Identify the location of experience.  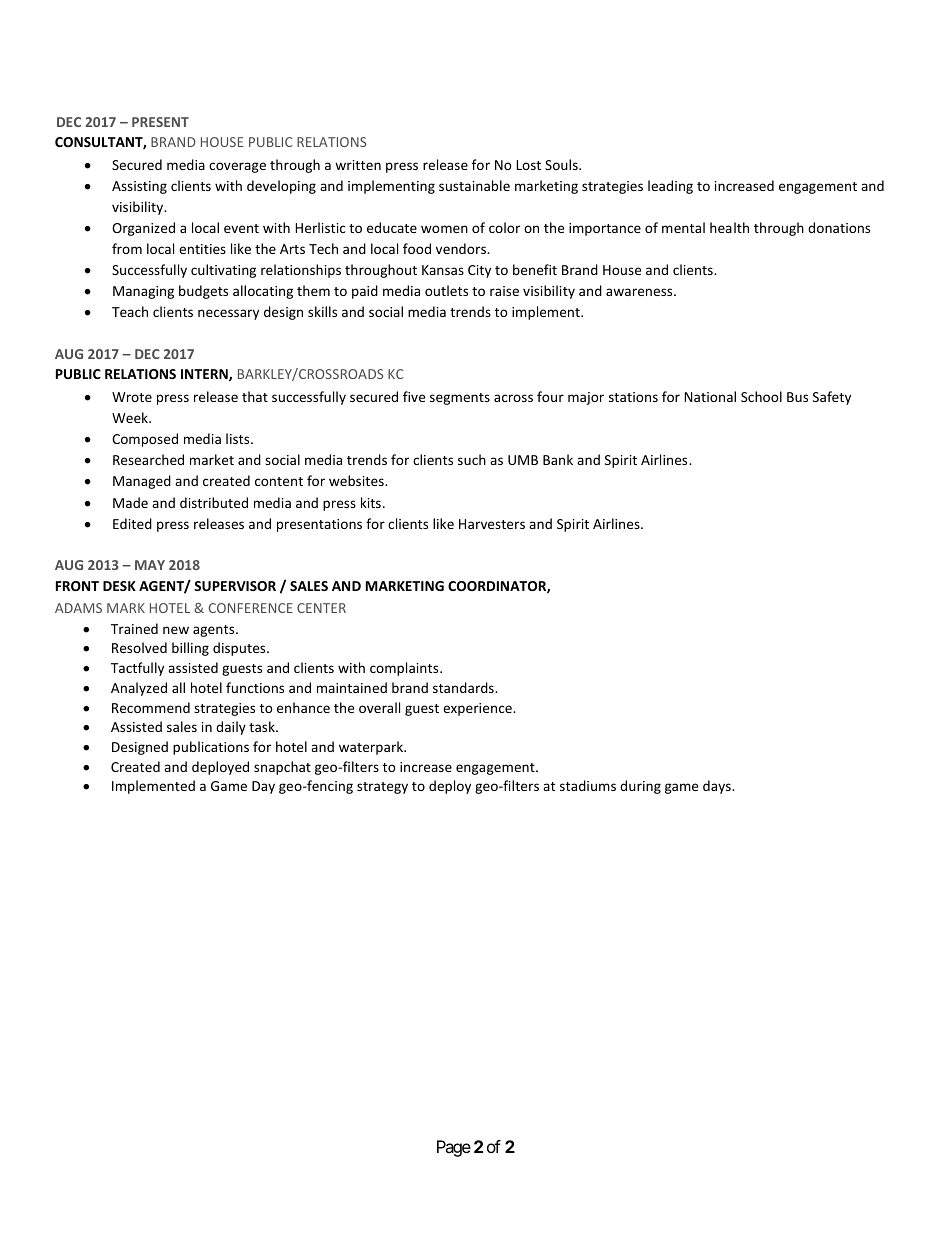
(478, 709).
